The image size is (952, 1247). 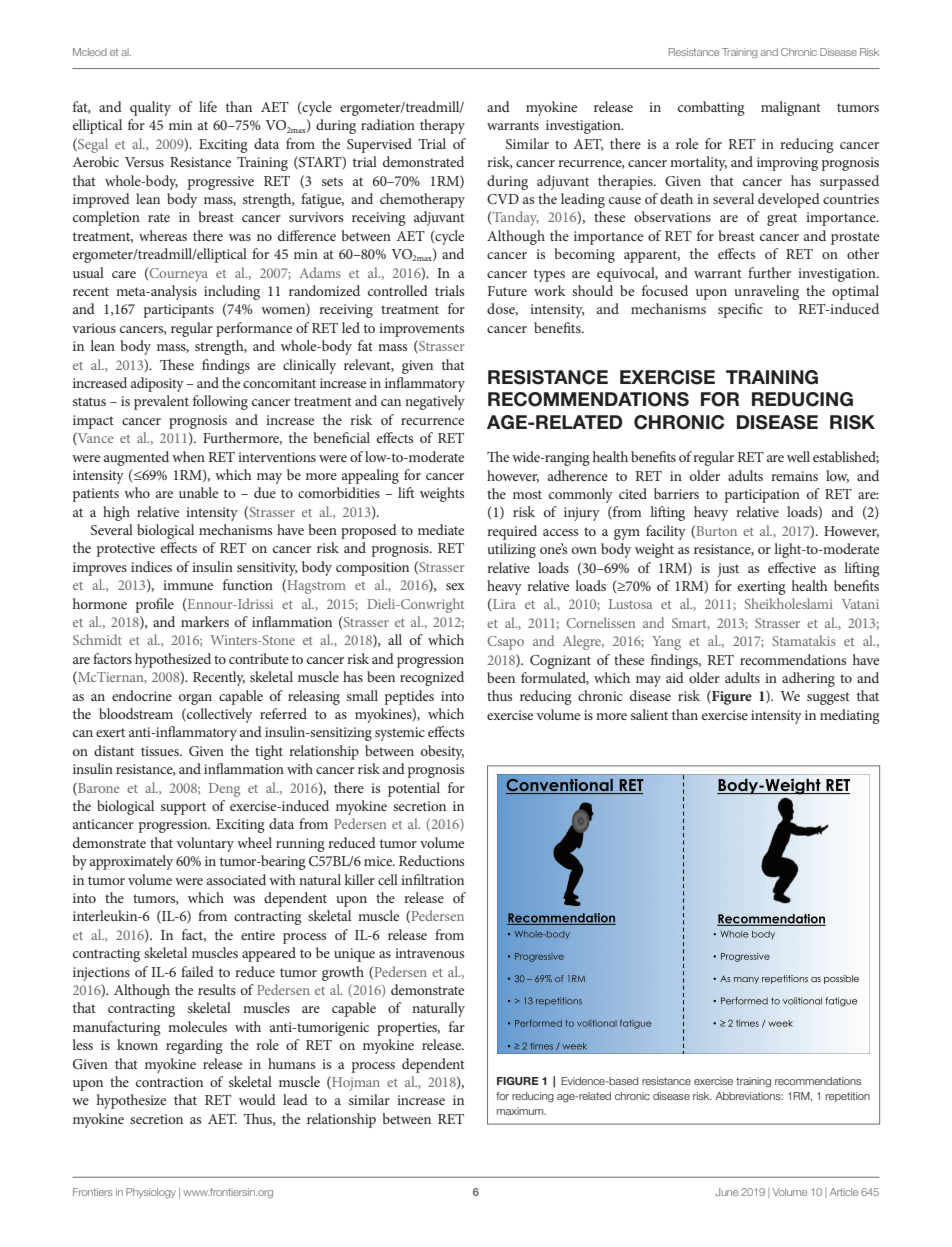 What do you see at coordinates (441, 529) in the document?
I see `mediate` at bounding box center [441, 529].
